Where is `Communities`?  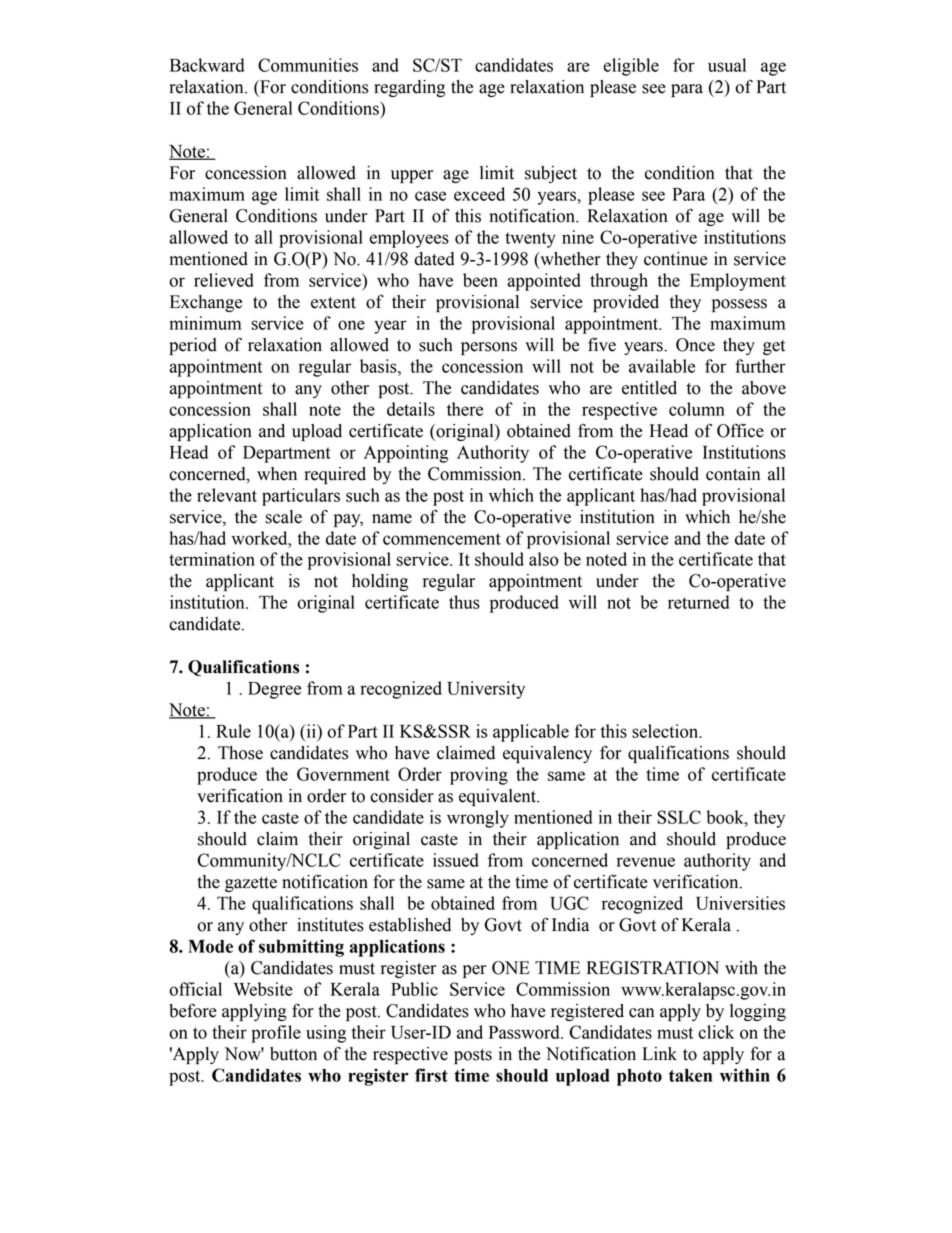
Communities is located at coordinates (308, 65).
